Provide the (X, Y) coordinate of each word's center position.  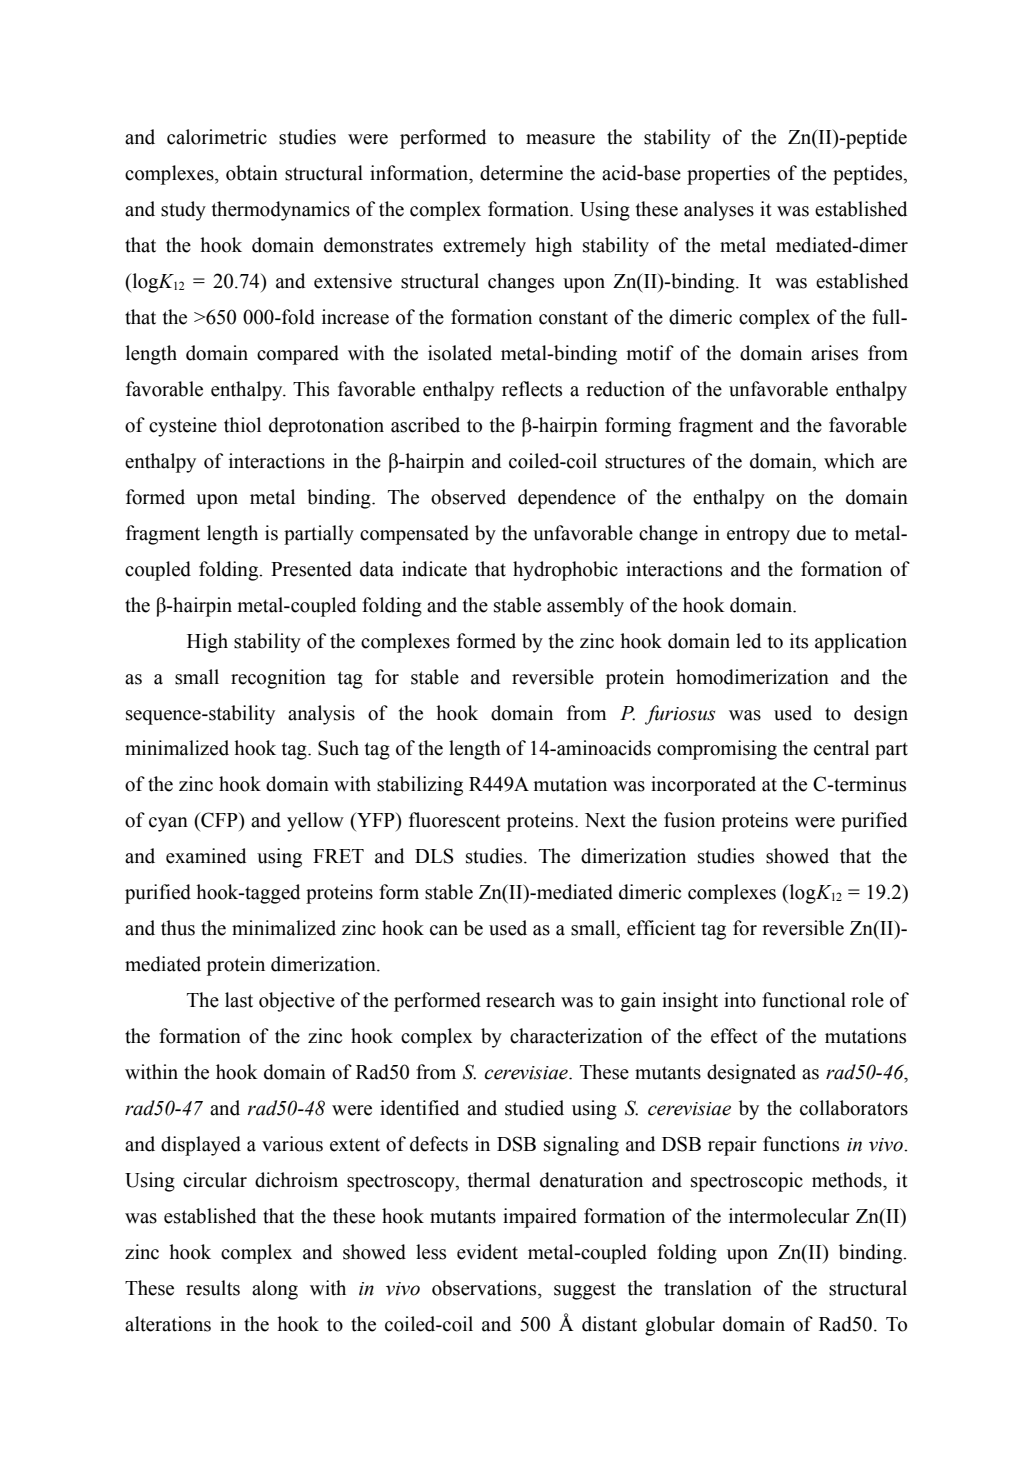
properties (728, 175)
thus (178, 928)
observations (485, 1288)
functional (804, 1000)
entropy (758, 536)
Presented (311, 569)
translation (708, 1288)
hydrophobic (565, 571)
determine (521, 173)
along (275, 1290)
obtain (252, 173)
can (444, 930)
